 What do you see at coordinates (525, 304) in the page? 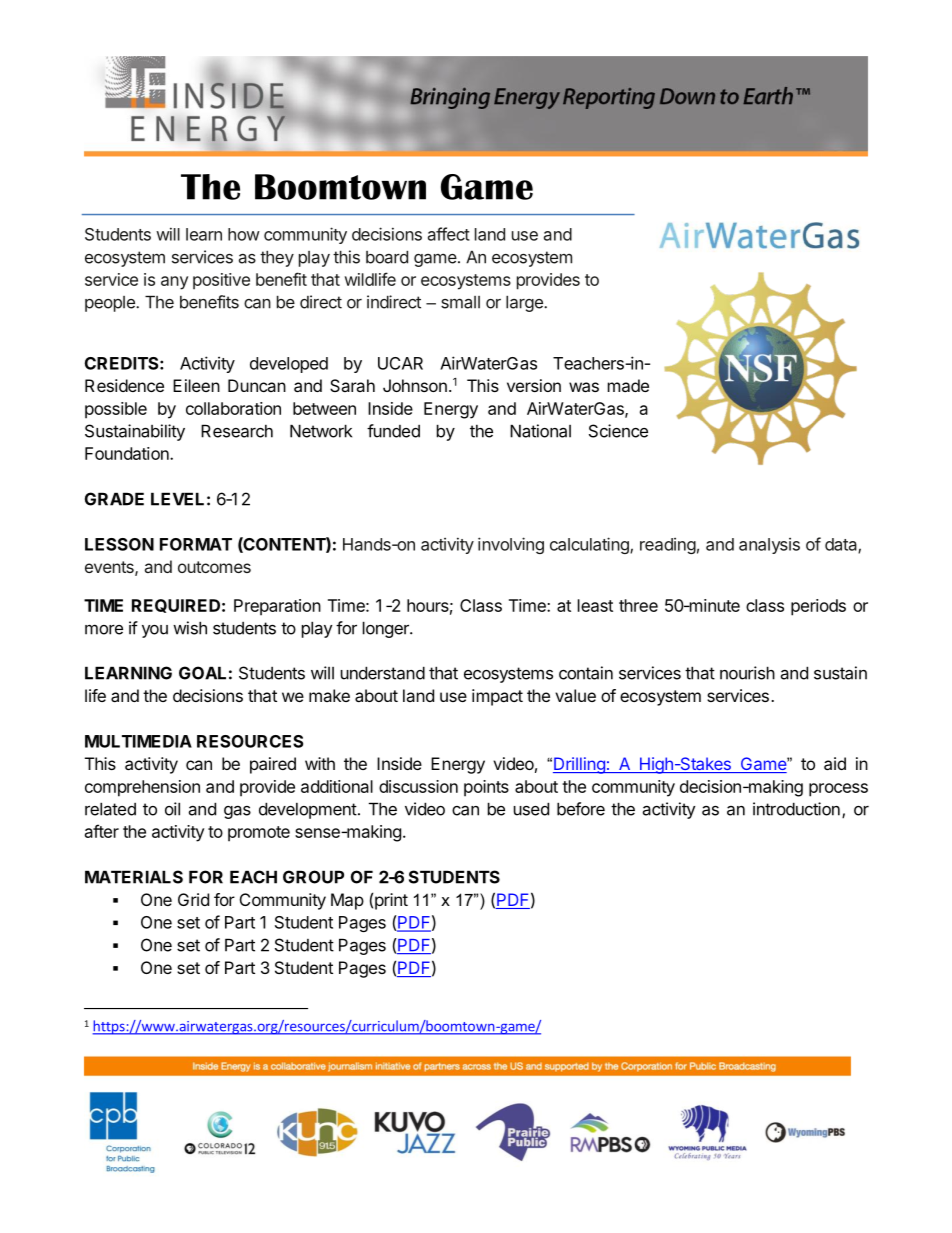
I see `large` at bounding box center [525, 304].
